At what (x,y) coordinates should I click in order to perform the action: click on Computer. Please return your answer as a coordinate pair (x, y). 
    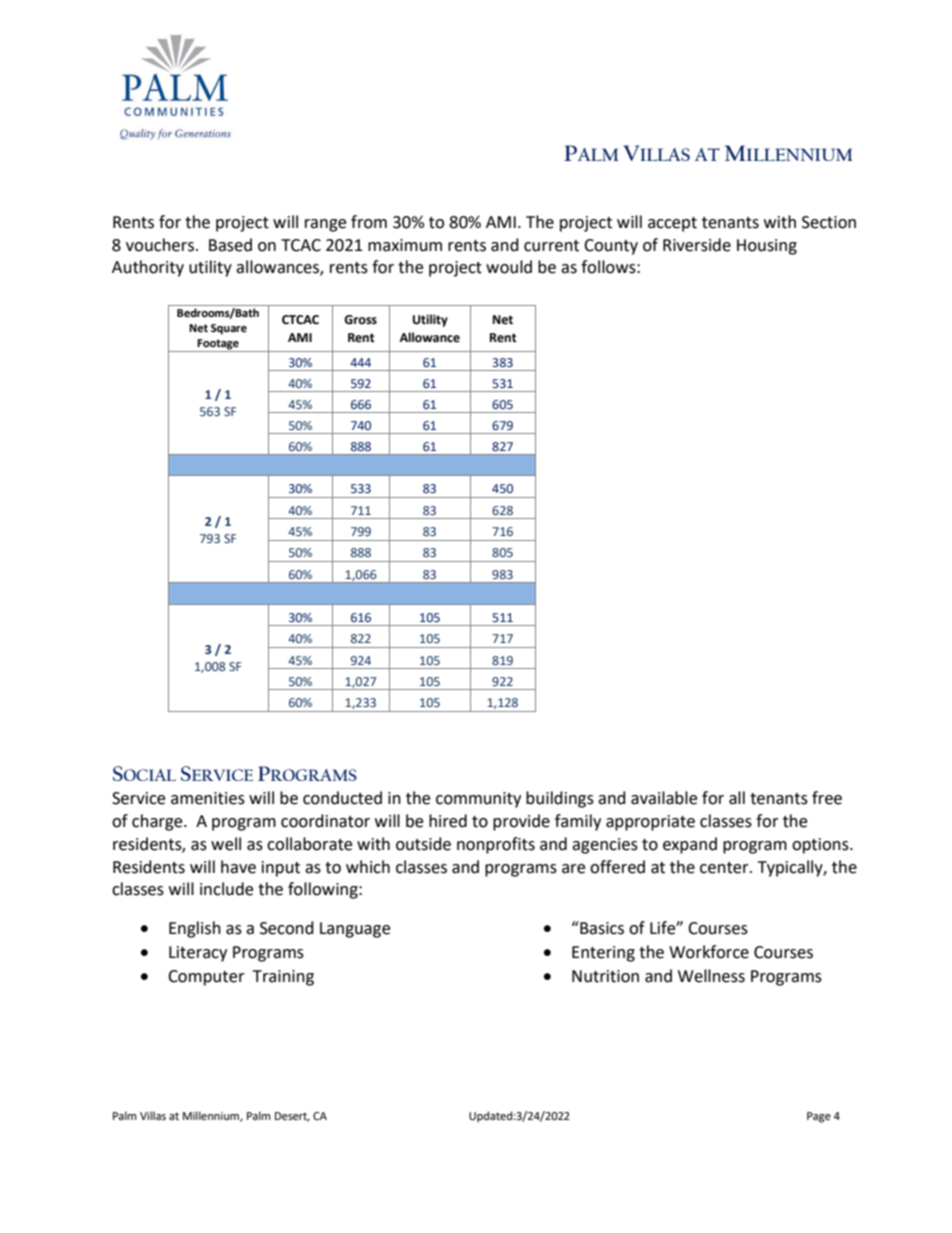
    Looking at the image, I should click on (206, 978).
